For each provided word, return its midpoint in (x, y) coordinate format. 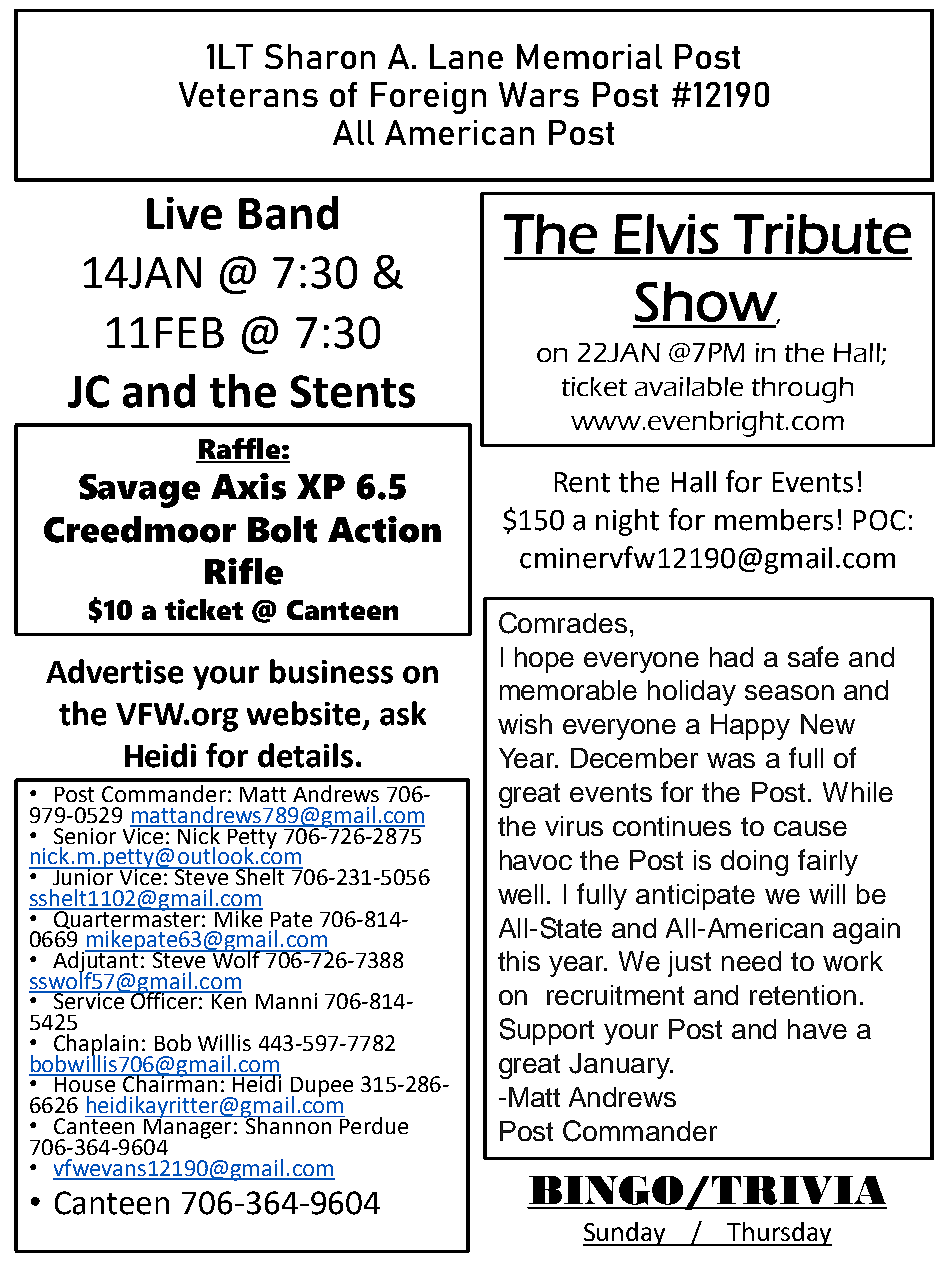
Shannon (288, 1124)
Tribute (822, 234)
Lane (466, 56)
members (774, 520)
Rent (582, 482)
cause (810, 828)
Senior (85, 836)
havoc (536, 860)
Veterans (248, 94)
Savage (139, 491)
